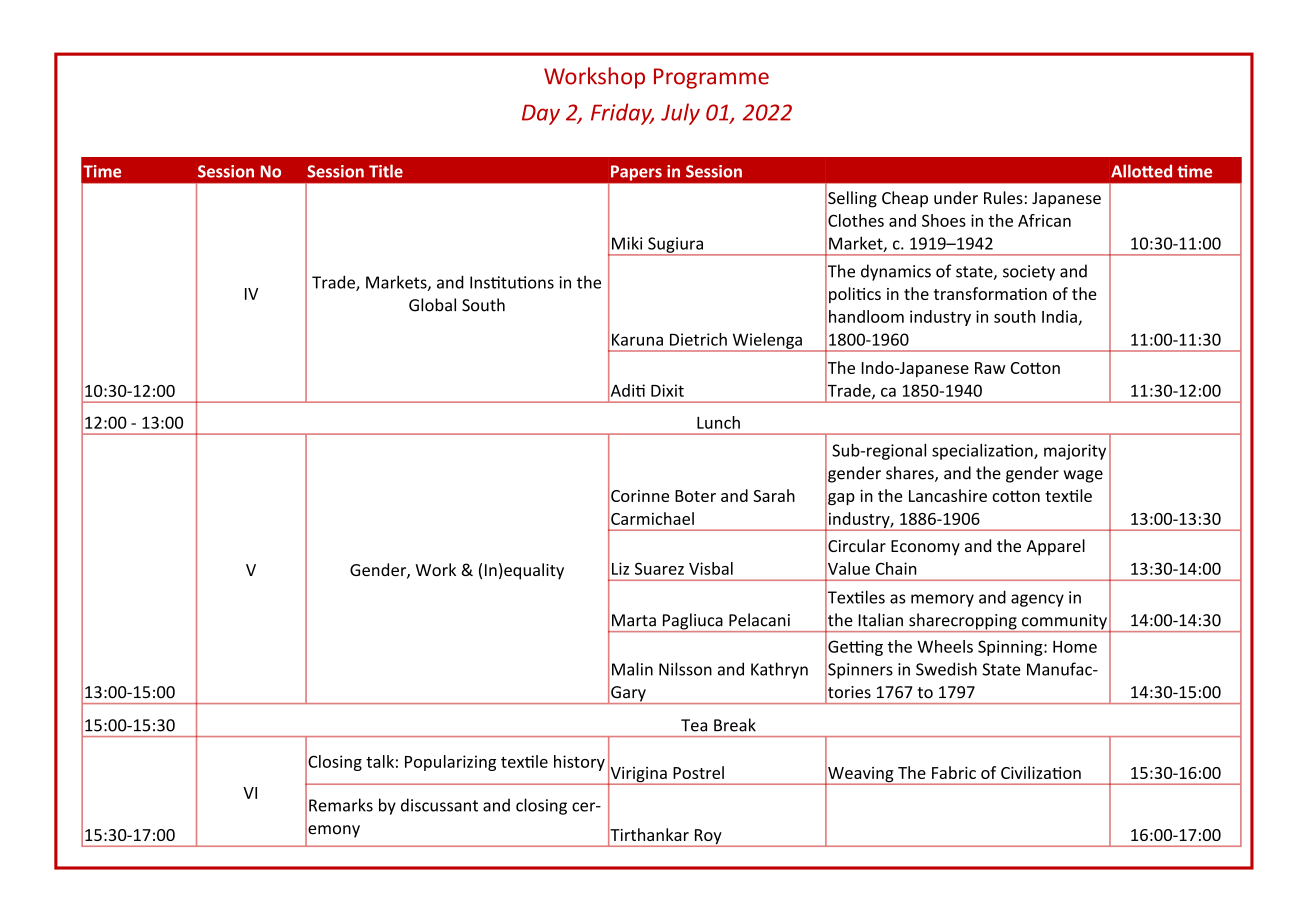  Describe the element at coordinates (1041, 772) in the screenshot. I see `Civilization` at that location.
